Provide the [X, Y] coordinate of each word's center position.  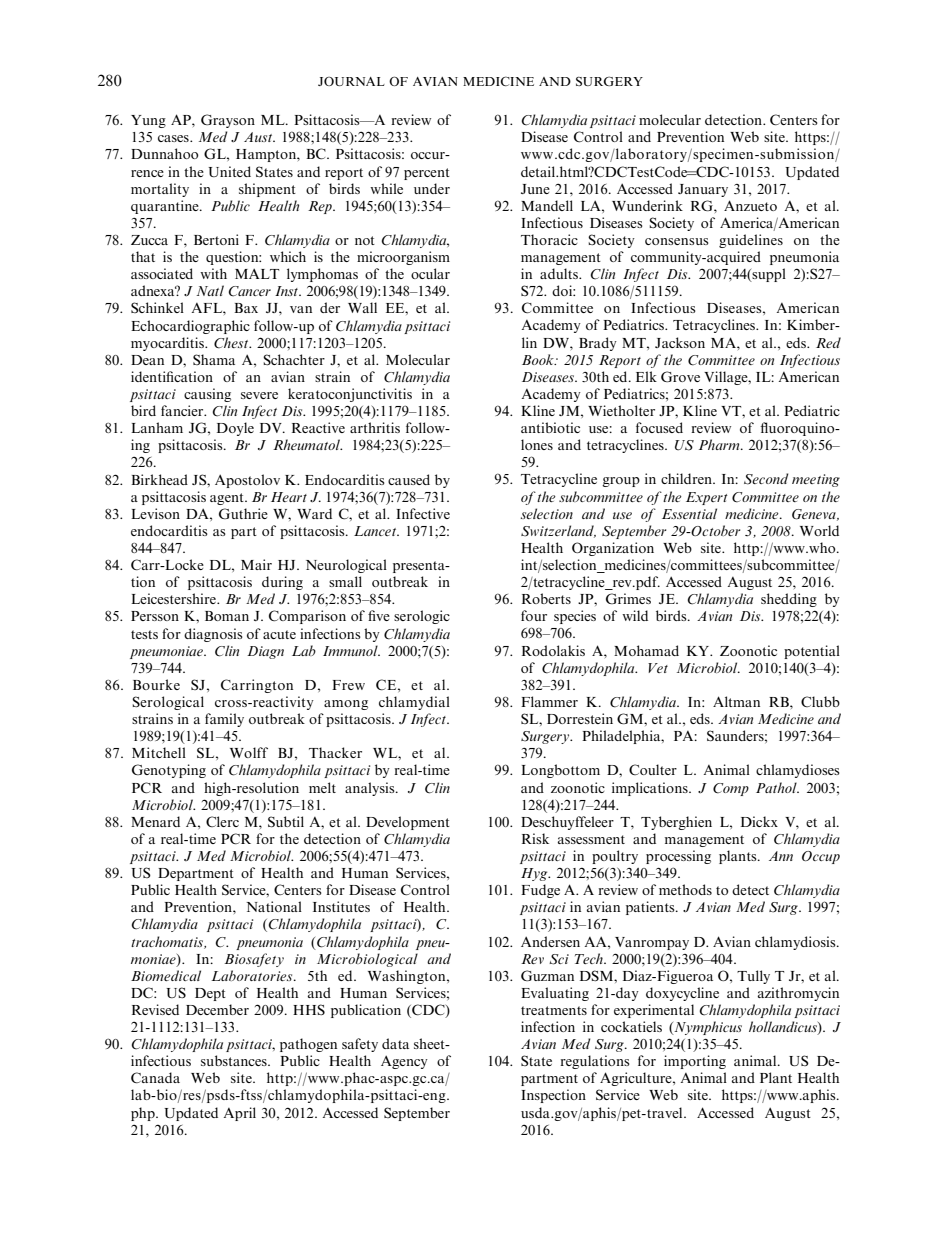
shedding [789, 600]
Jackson [680, 342]
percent [427, 174]
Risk [535, 838]
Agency [404, 1062]
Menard [155, 821]
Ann [781, 856]
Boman [227, 616]
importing [695, 1062]
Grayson [228, 121]
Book [539, 359]
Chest [232, 343]
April [240, 1114]
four [534, 615]
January [703, 190]
